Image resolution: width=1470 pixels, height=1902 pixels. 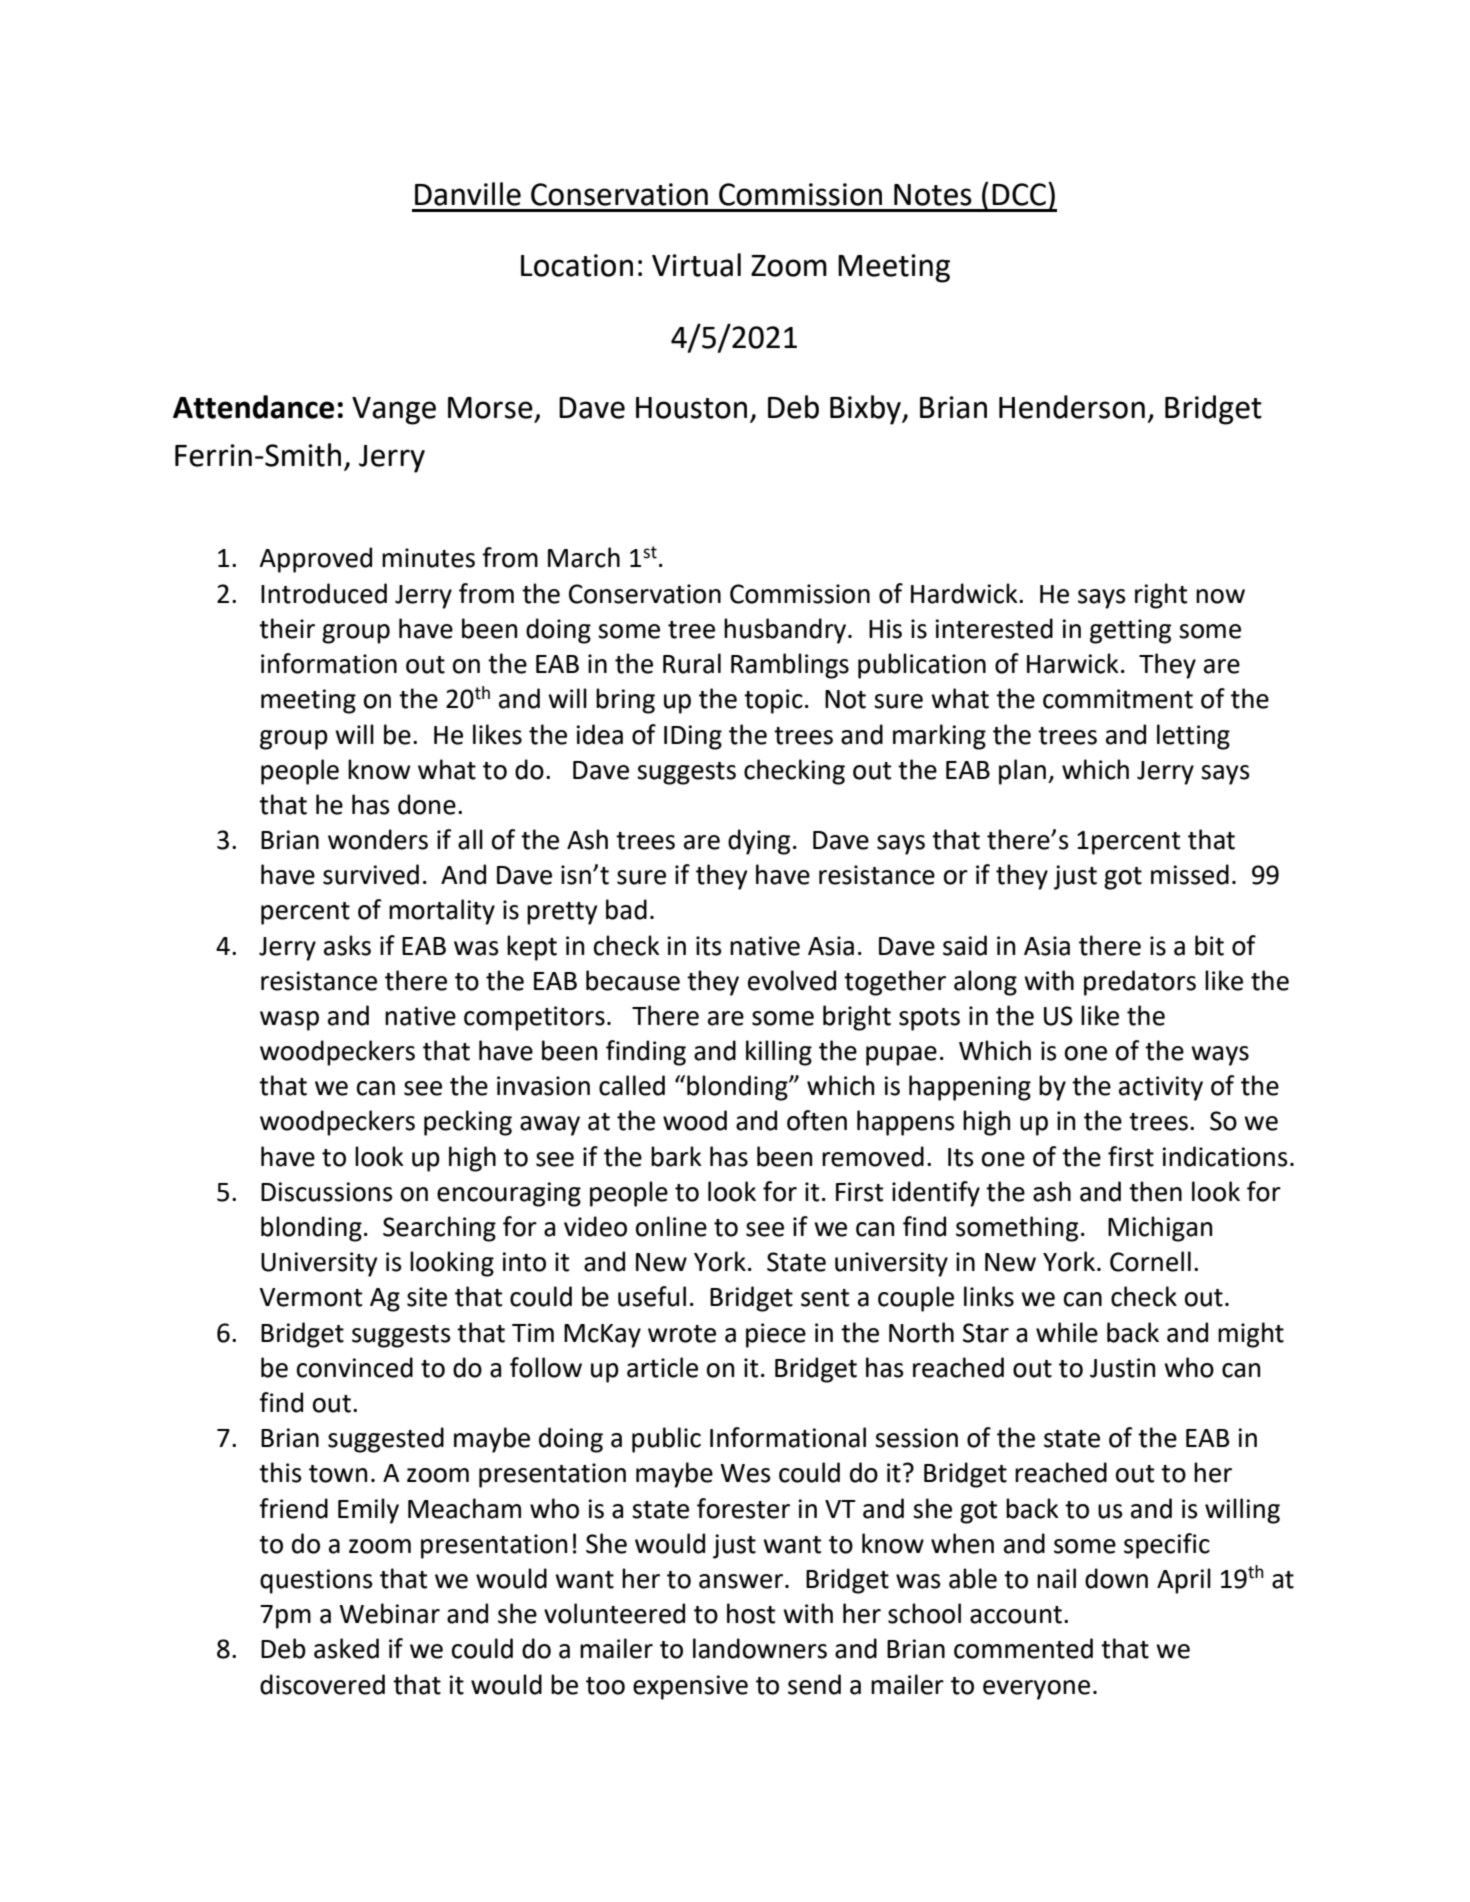 I want to click on Introduced, so click(x=324, y=593).
